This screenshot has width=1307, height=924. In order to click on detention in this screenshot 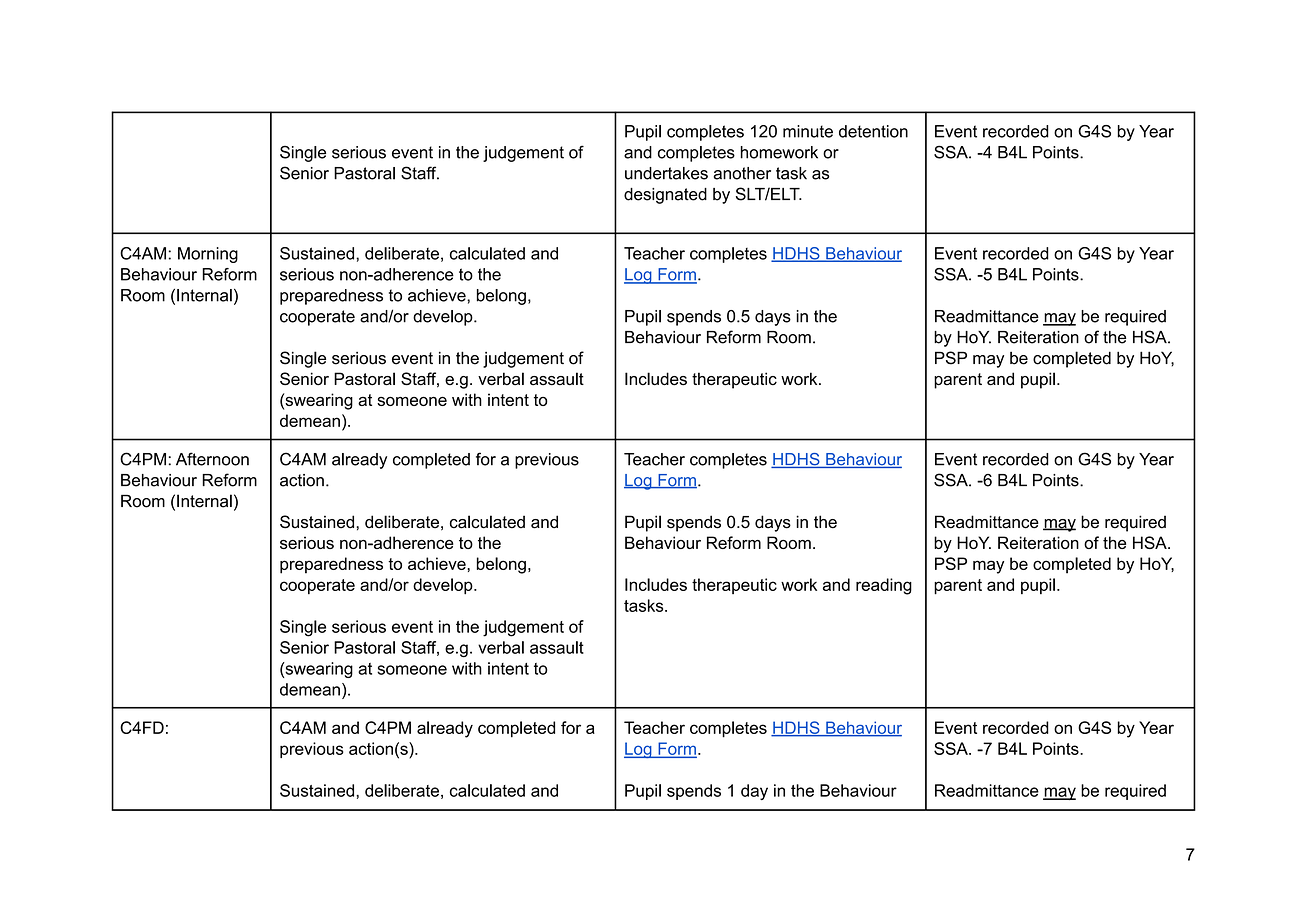, I will do `click(873, 131)`.
